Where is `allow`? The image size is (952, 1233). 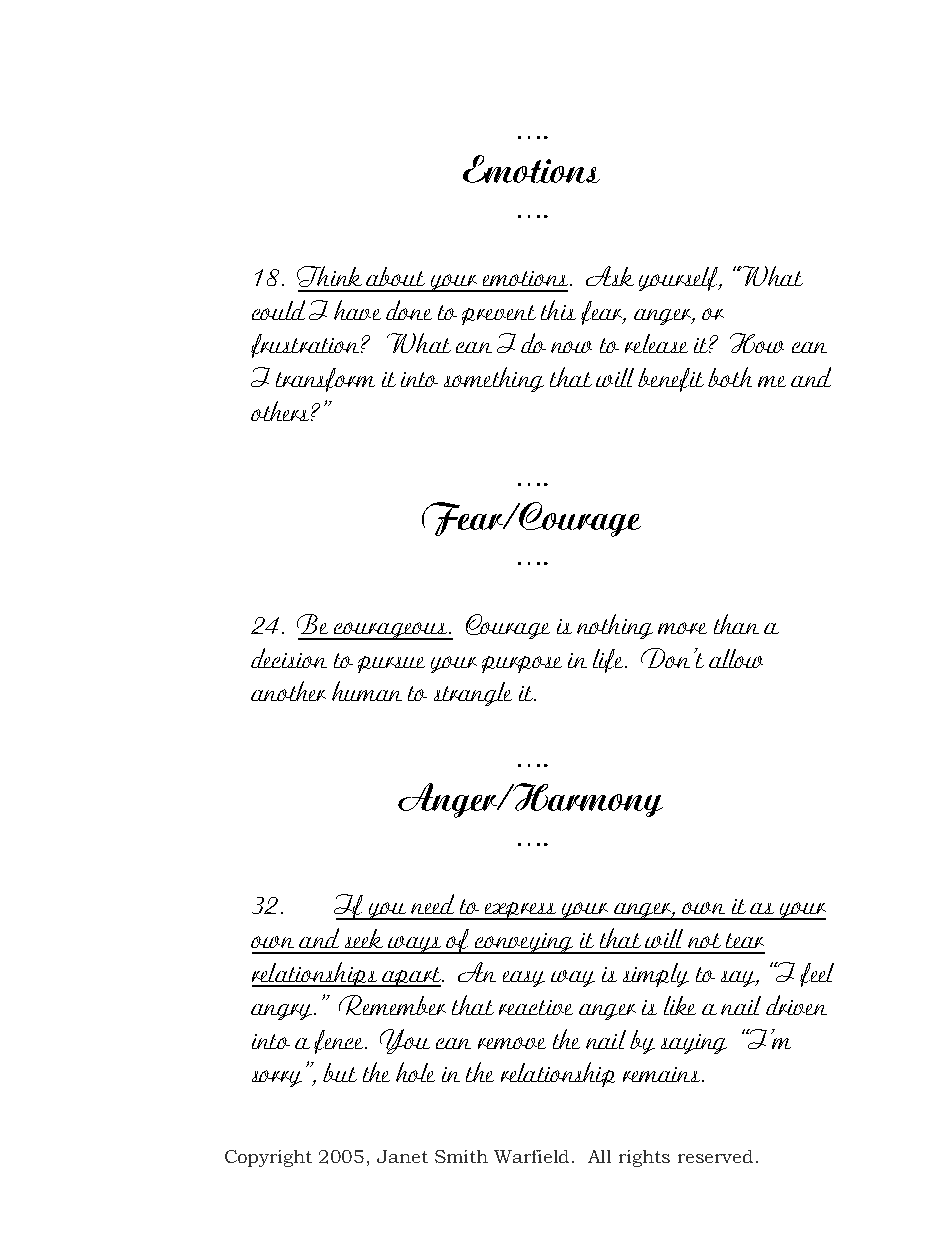 allow is located at coordinates (736, 658).
